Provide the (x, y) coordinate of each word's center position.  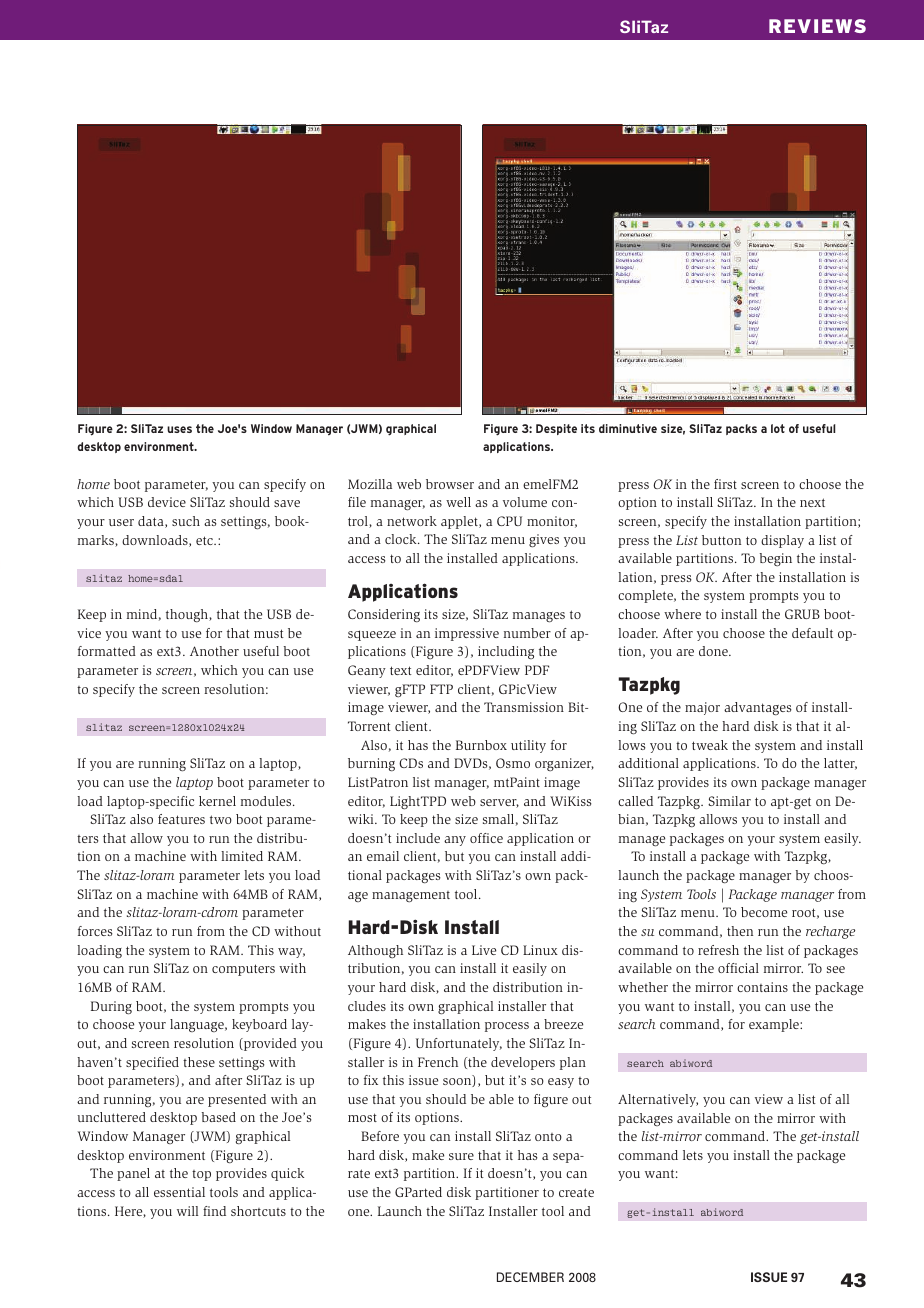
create (576, 1192)
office (486, 838)
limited (242, 856)
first (725, 484)
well (458, 502)
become (764, 912)
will (187, 1211)
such (186, 521)
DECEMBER (530, 1277)
